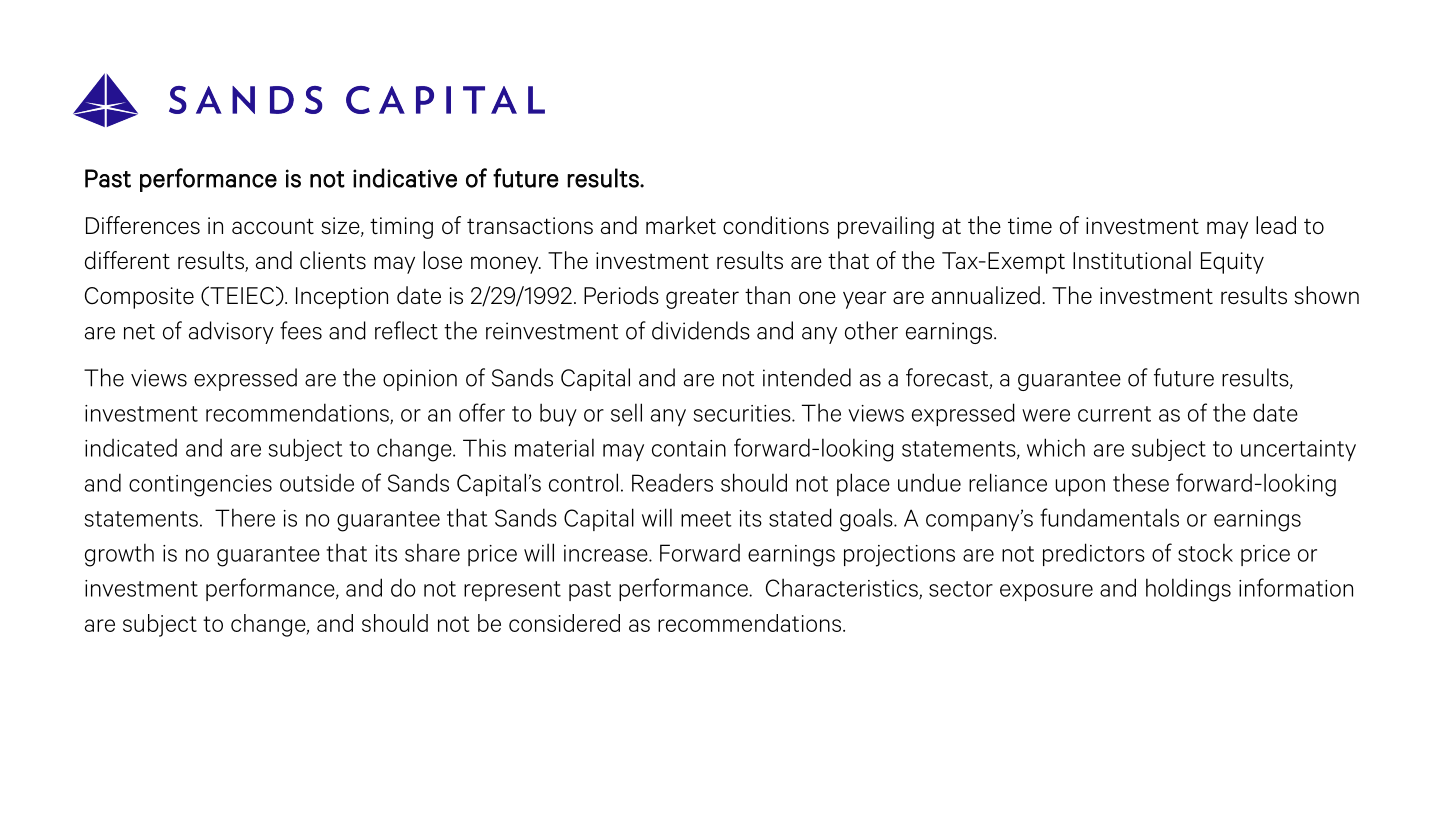 This document has width=1456, height=819. Describe the element at coordinates (843, 588) in the document. I see `Characteristics` at that location.
